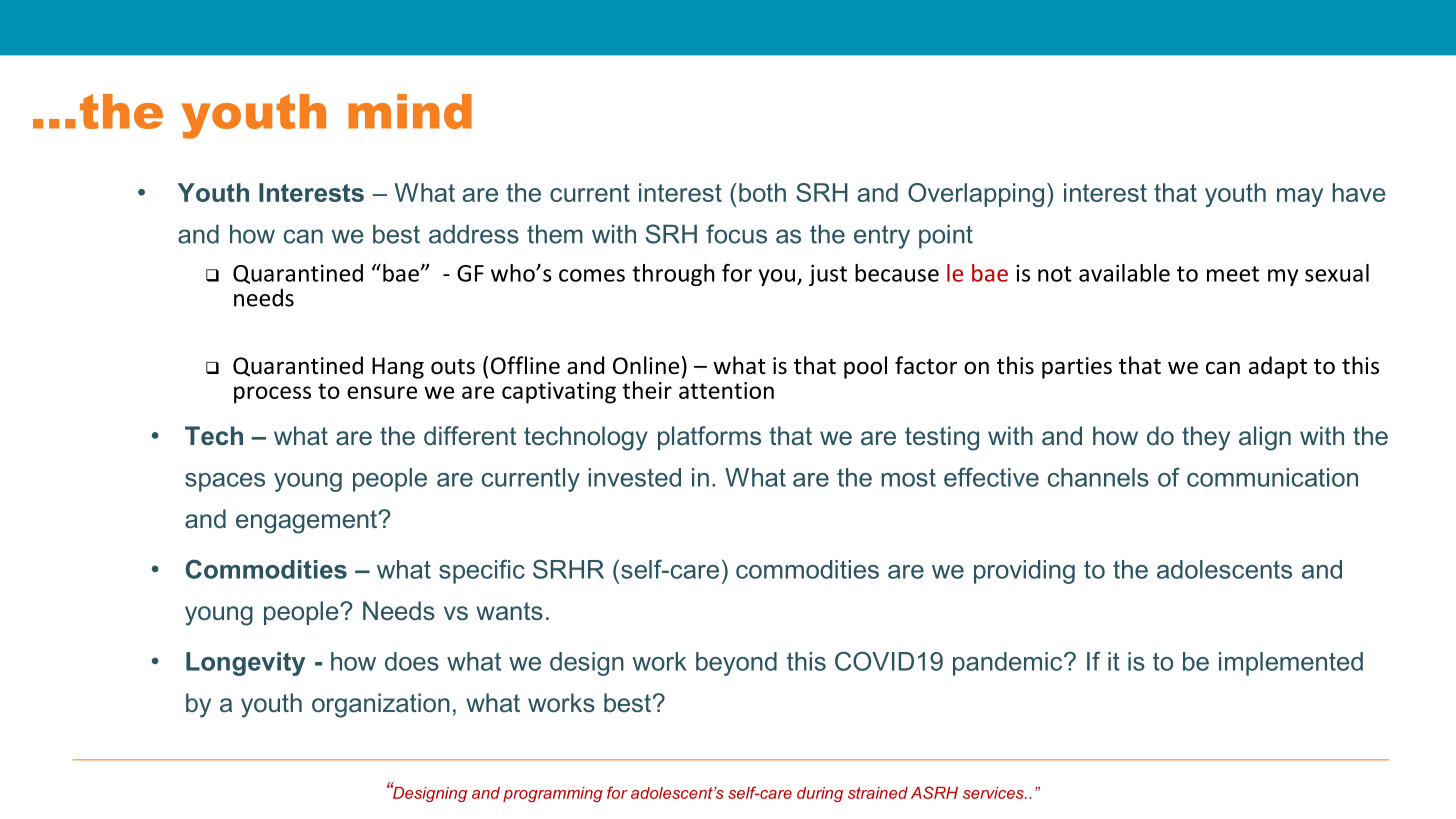  I want to click on mind, so click(410, 111).
